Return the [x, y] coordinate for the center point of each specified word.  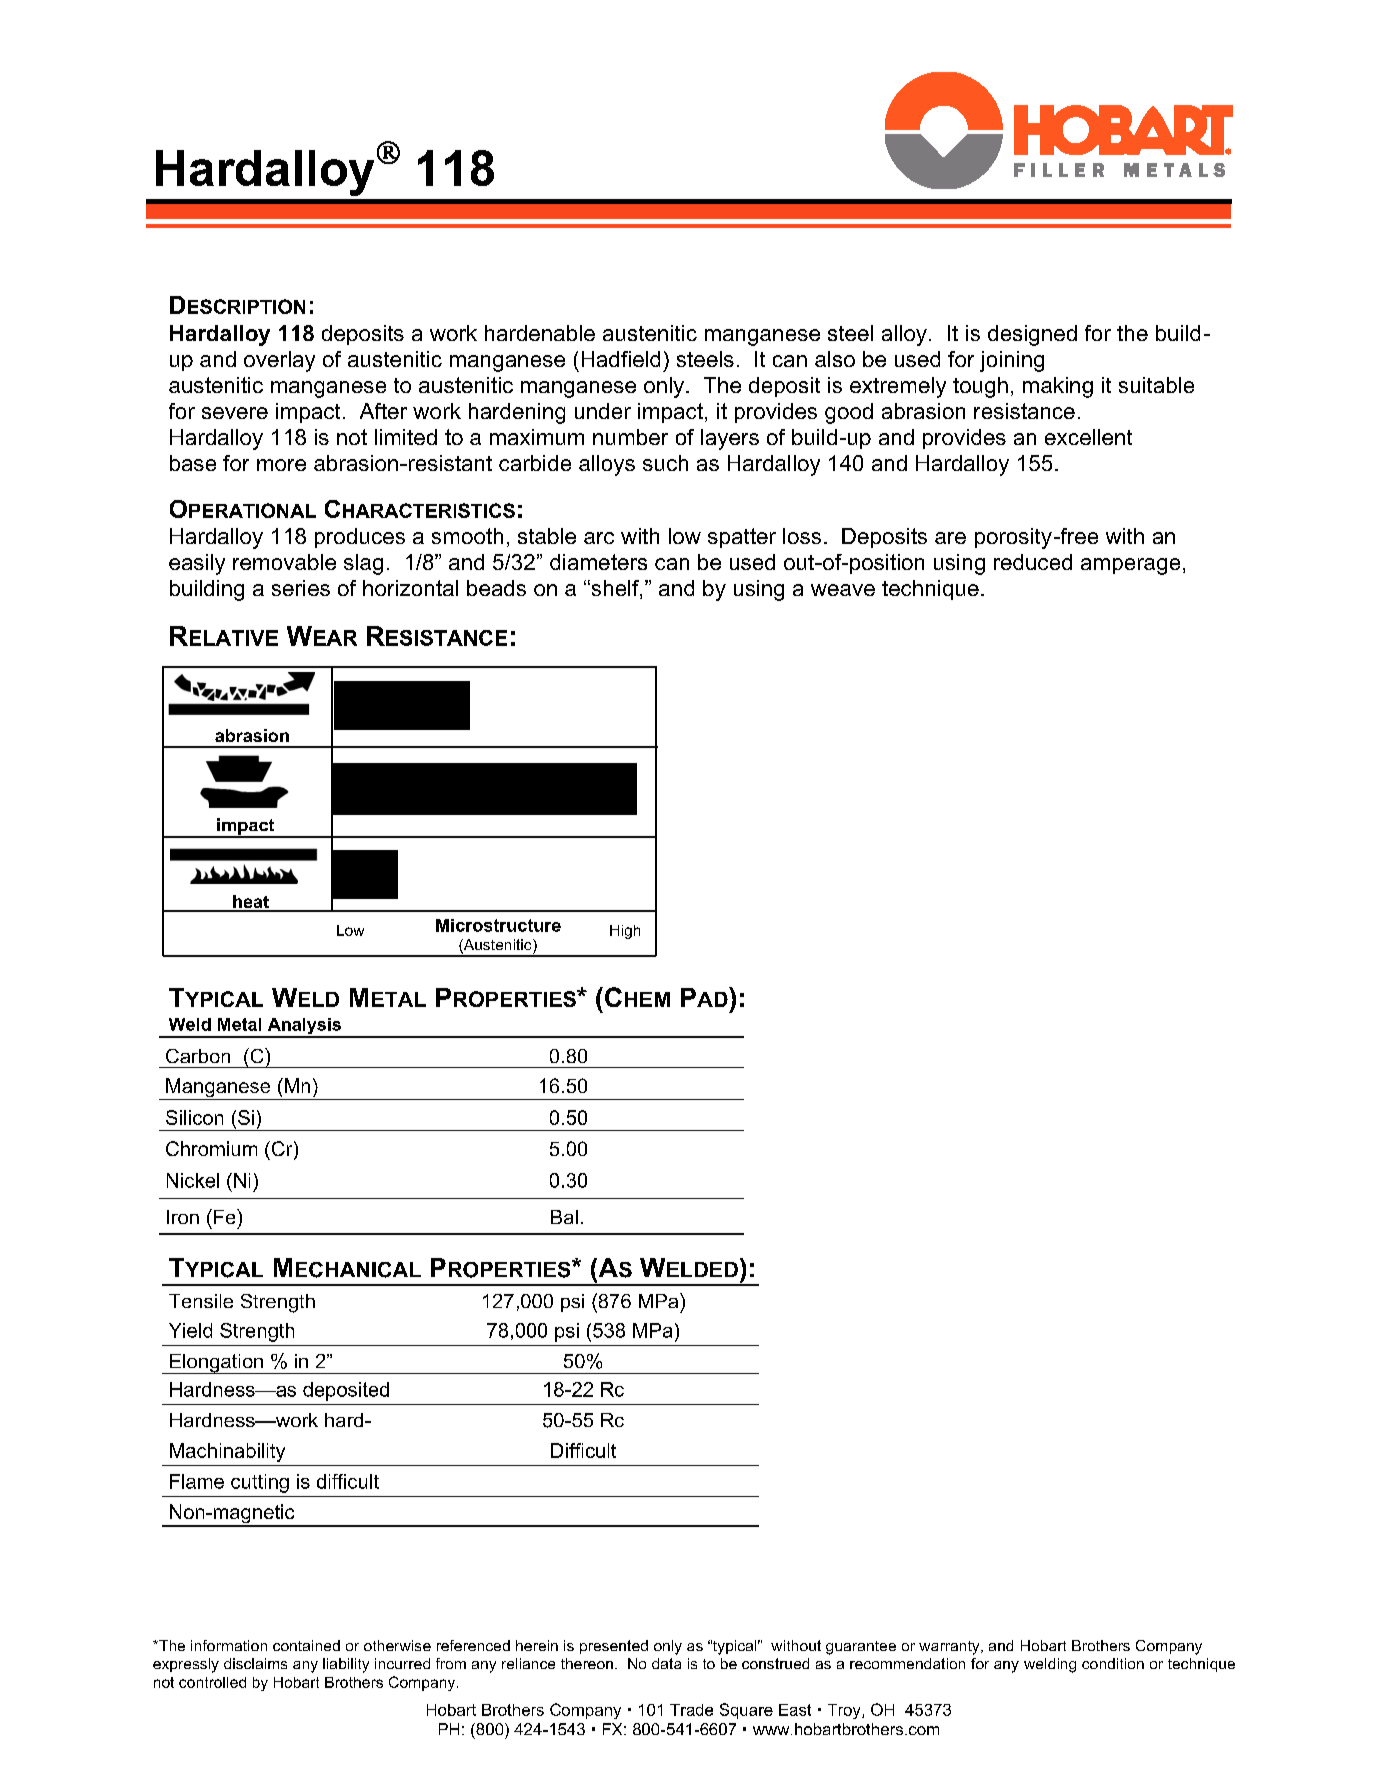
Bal [564, 1217]
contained [306, 1645]
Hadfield [621, 359]
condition [1113, 1663]
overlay [279, 361]
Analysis [304, 1027]
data [666, 1663]
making [1058, 387]
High [625, 932]
